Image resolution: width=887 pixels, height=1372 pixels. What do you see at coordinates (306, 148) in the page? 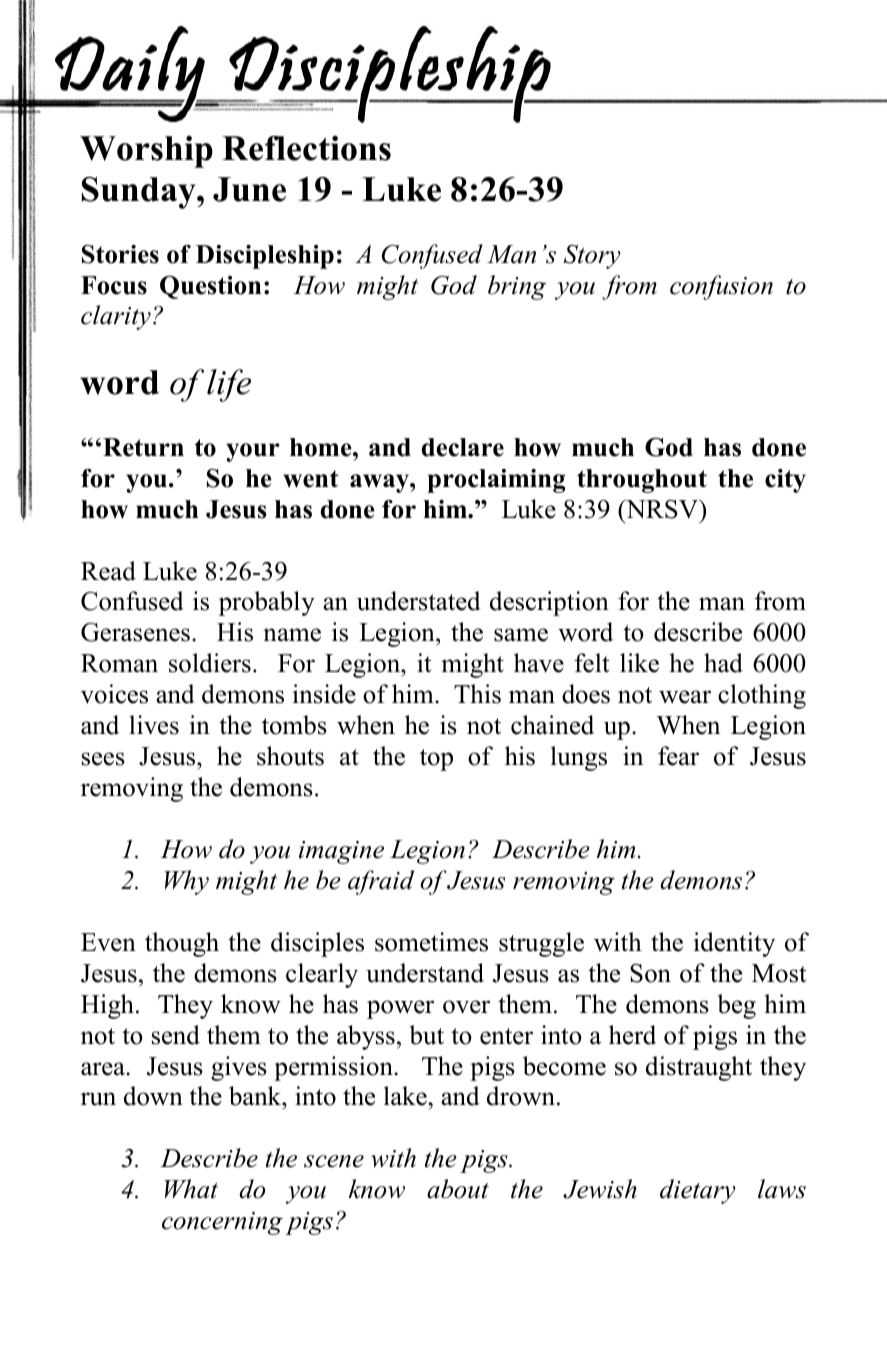
I see `Reflections` at bounding box center [306, 148].
